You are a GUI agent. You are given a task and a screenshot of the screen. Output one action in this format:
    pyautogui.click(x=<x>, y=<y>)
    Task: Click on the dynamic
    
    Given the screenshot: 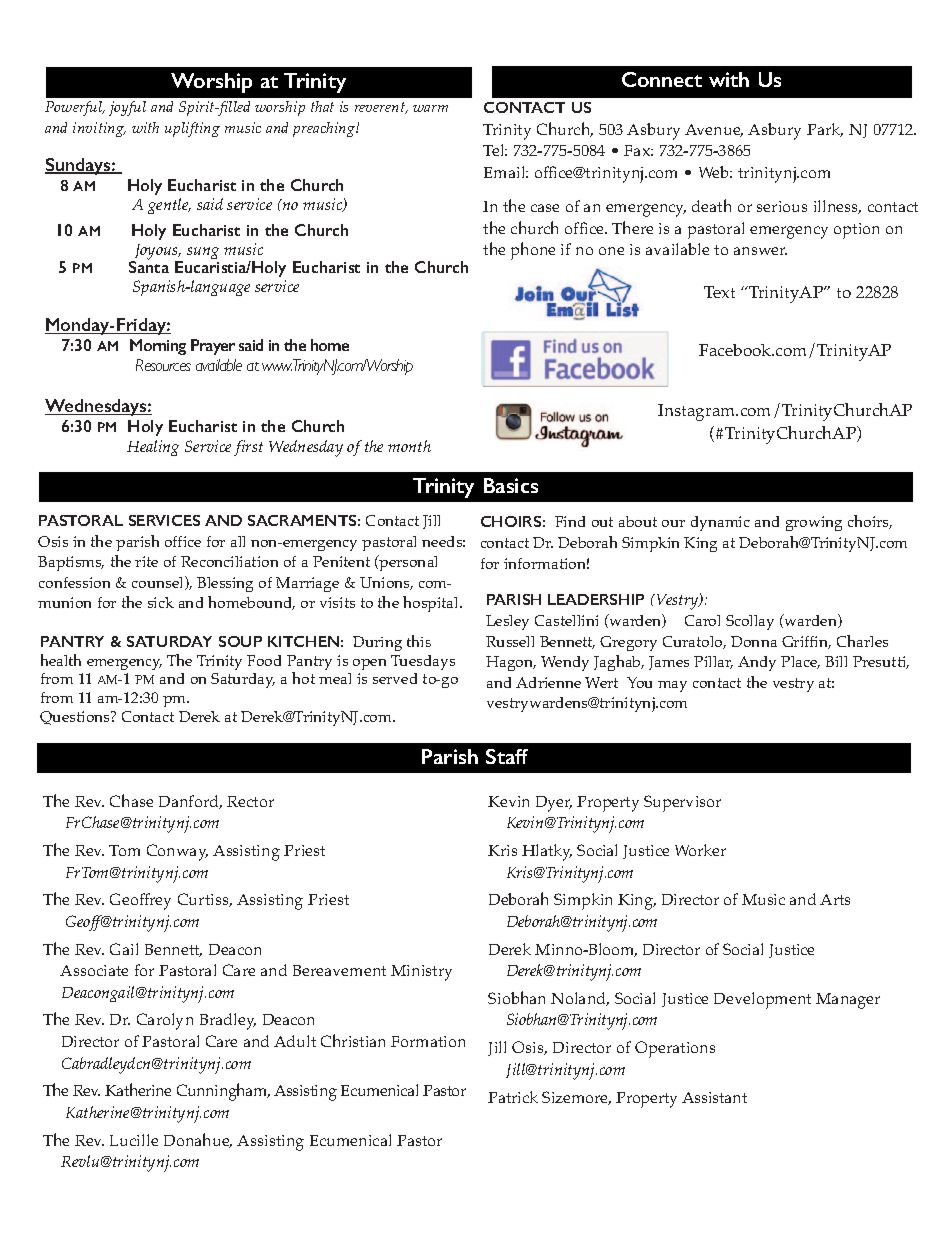 What is the action you would take?
    pyautogui.click(x=720, y=523)
